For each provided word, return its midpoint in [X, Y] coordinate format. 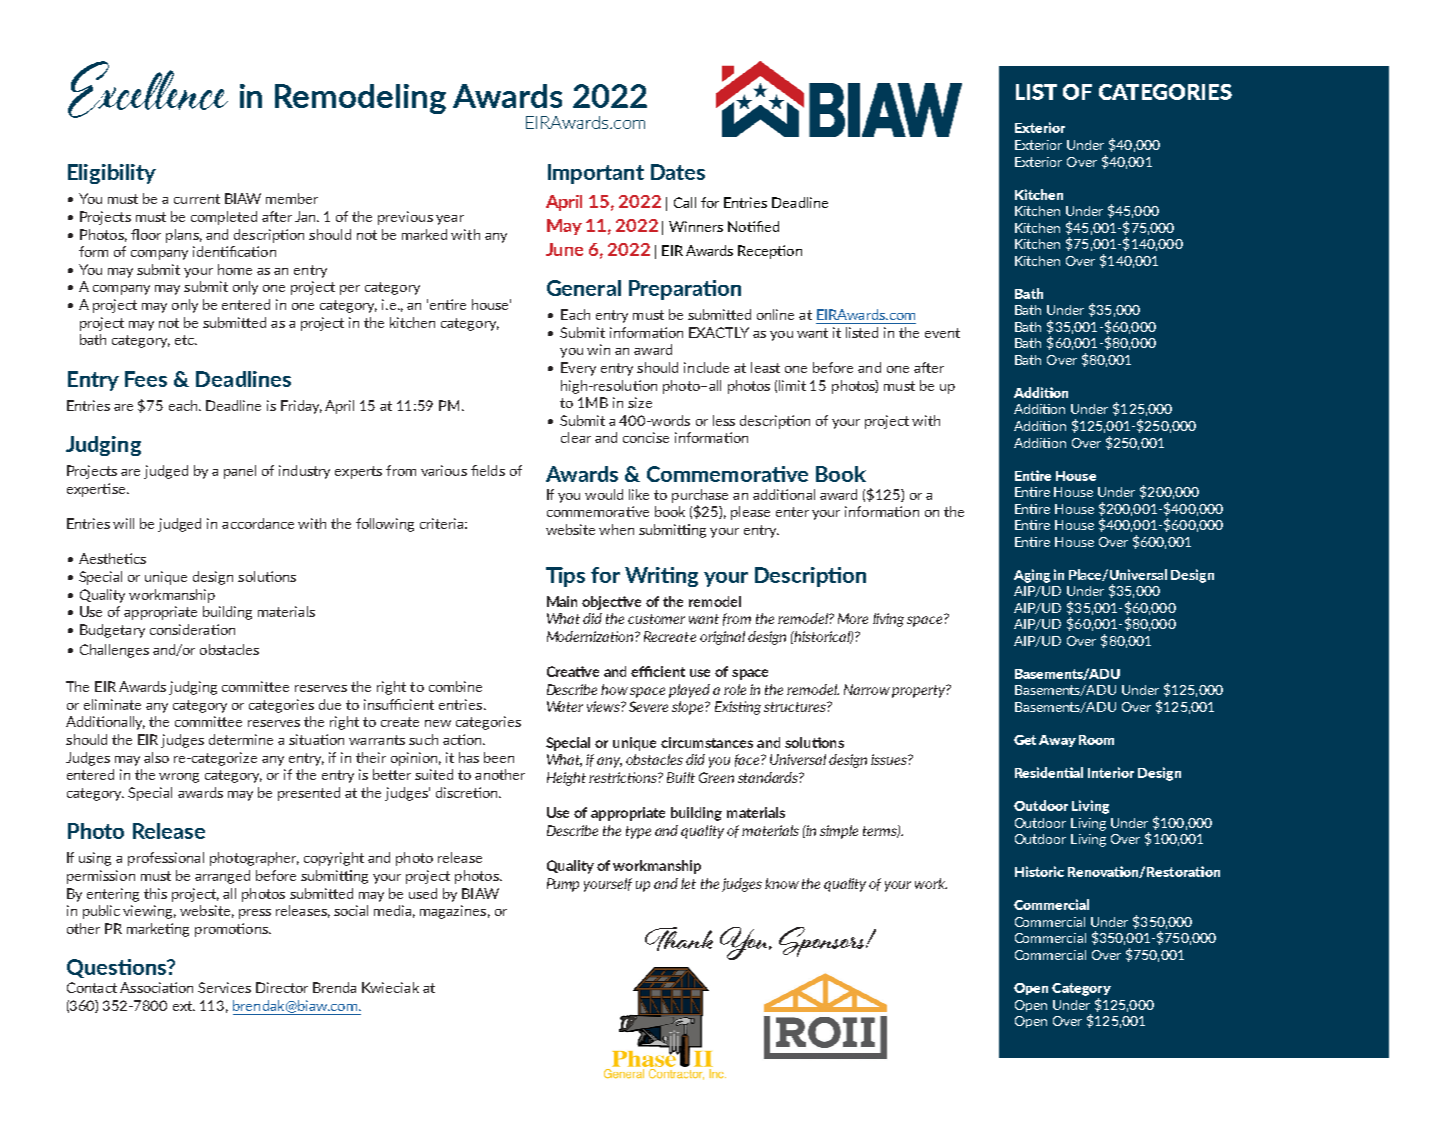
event [942, 333]
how [614, 689]
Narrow [867, 689]
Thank [679, 939]
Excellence [148, 89]
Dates [678, 172]
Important [596, 174]
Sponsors [823, 942]
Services [224, 987]
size [640, 402]
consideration [192, 629]
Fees [146, 379]
